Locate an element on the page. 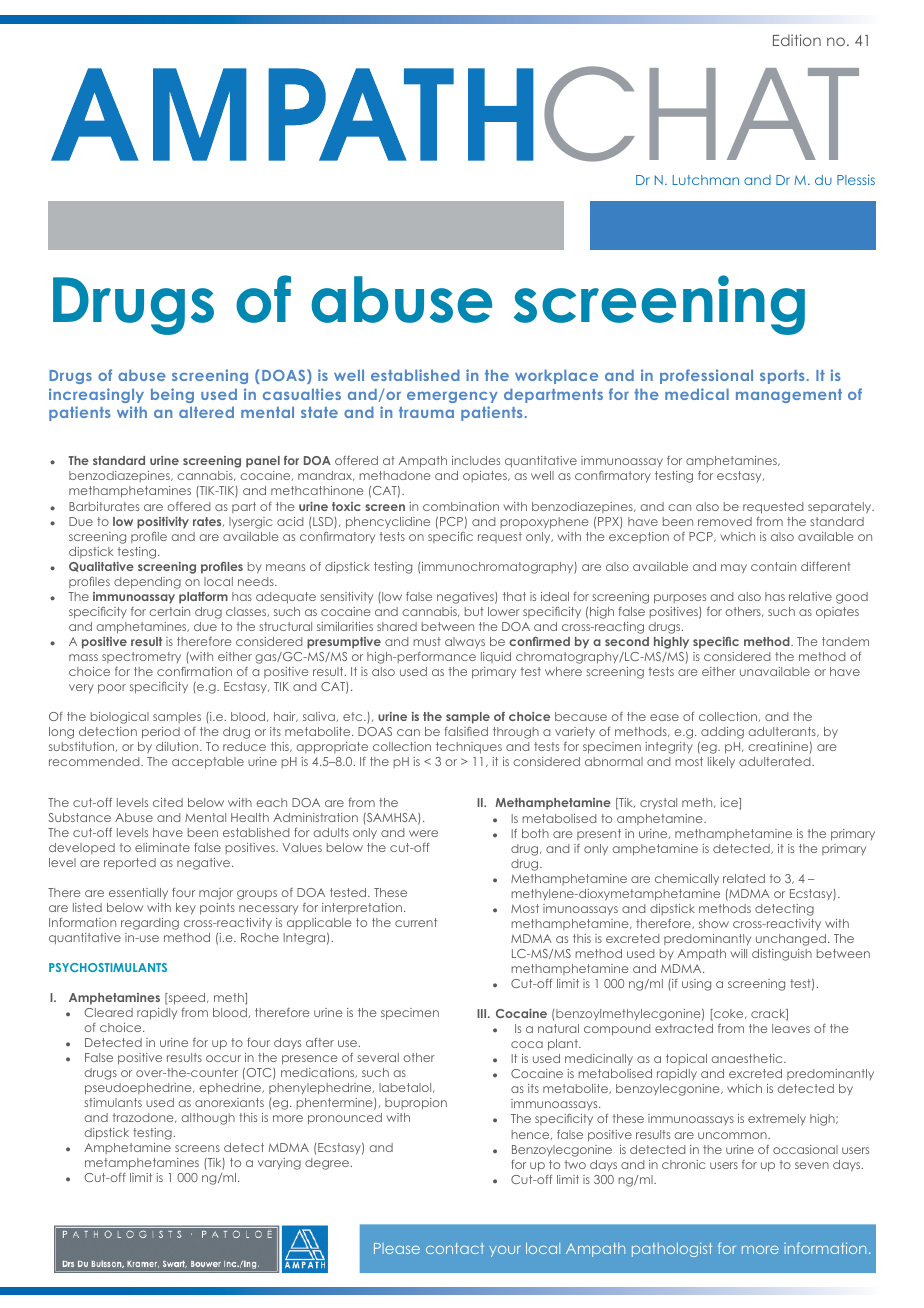 This document has height=1308, width=924. altered is located at coordinates (206, 412).
